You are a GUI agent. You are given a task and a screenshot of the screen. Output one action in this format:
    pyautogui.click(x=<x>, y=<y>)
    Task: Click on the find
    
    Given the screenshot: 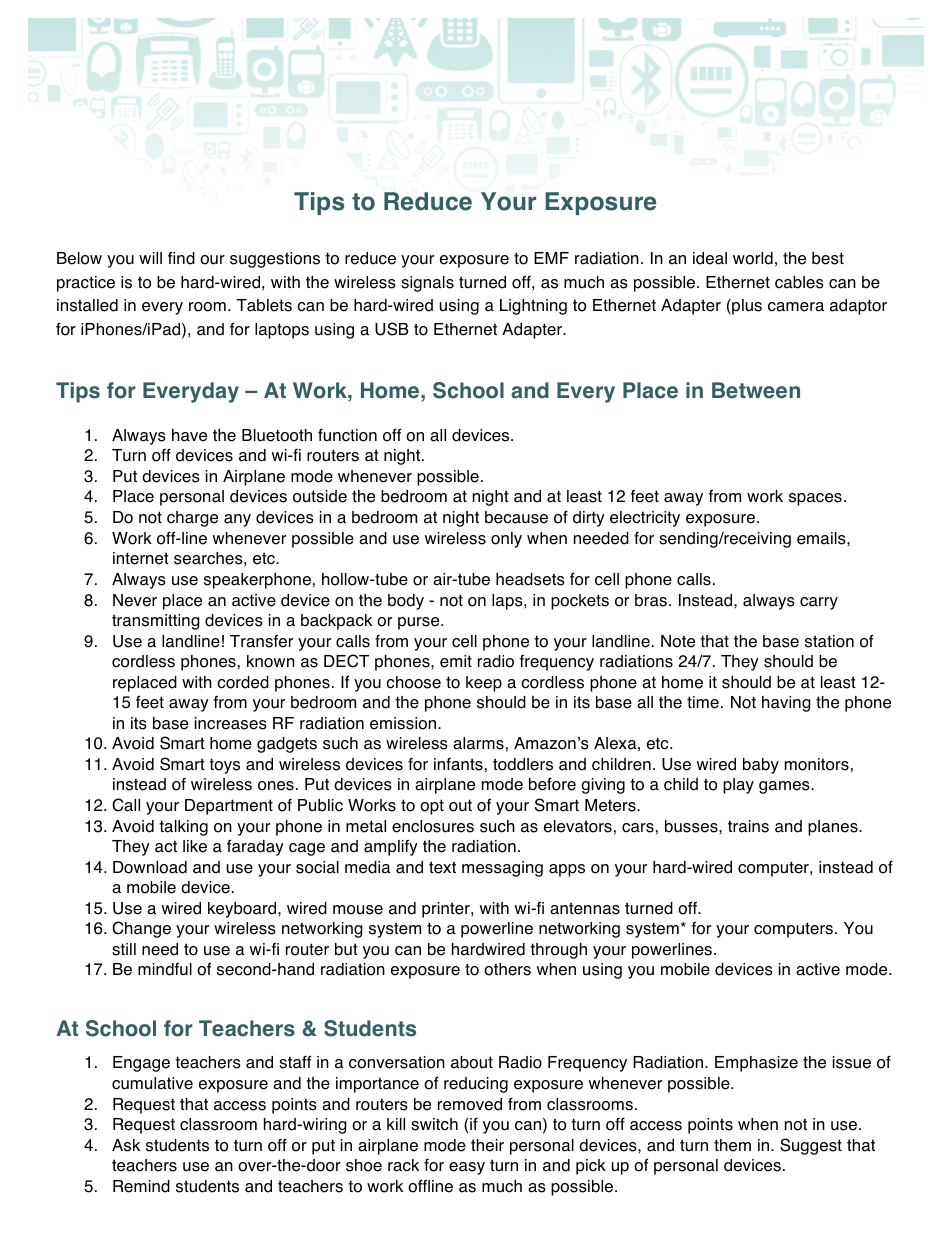 What is the action you would take?
    pyautogui.click(x=181, y=258)
